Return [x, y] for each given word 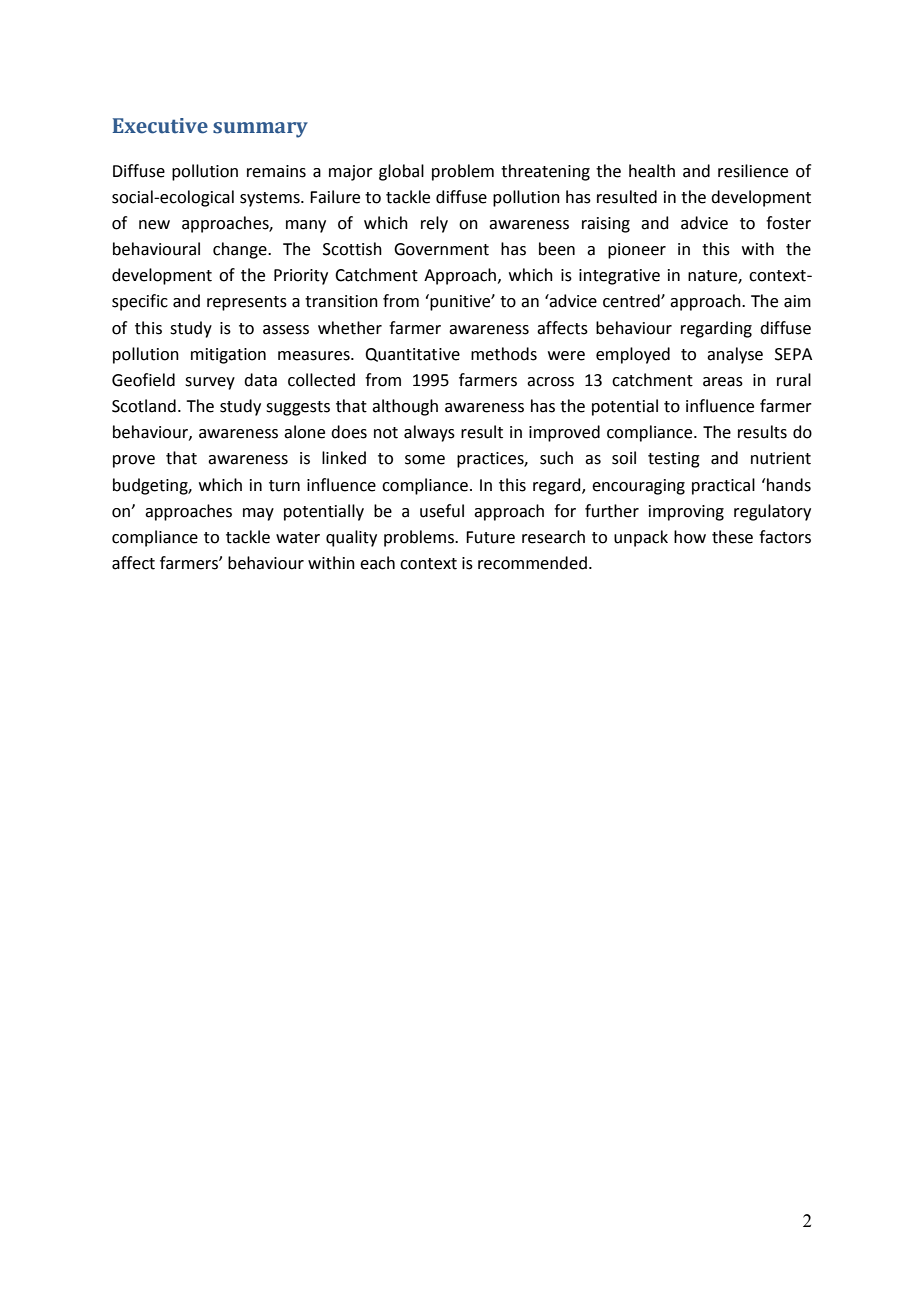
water [298, 538]
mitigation [228, 356]
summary [260, 130]
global [401, 172]
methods [504, 354]
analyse [735, 355]
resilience [753, 171]
